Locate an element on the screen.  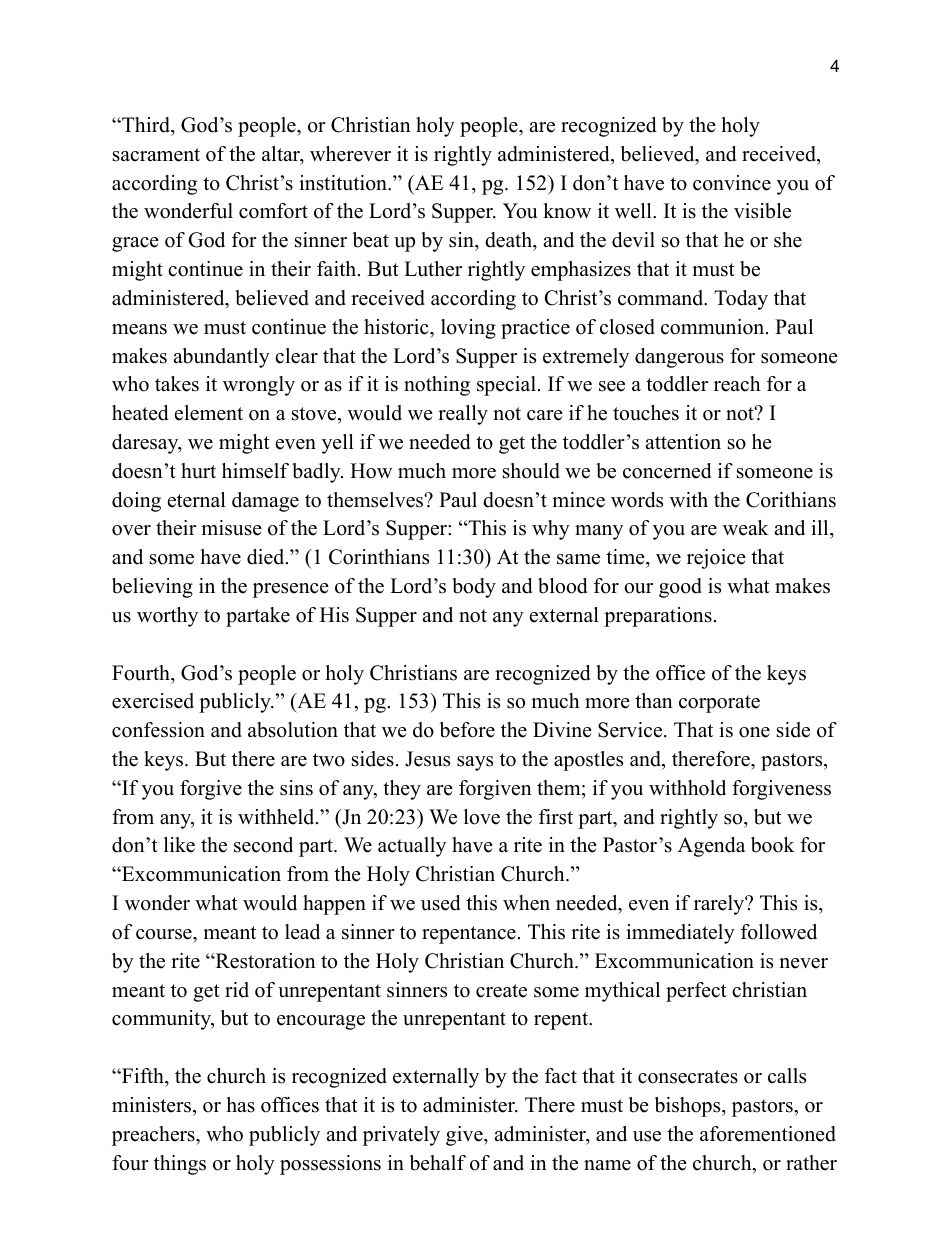
like is located at coordinates (179, 845).
